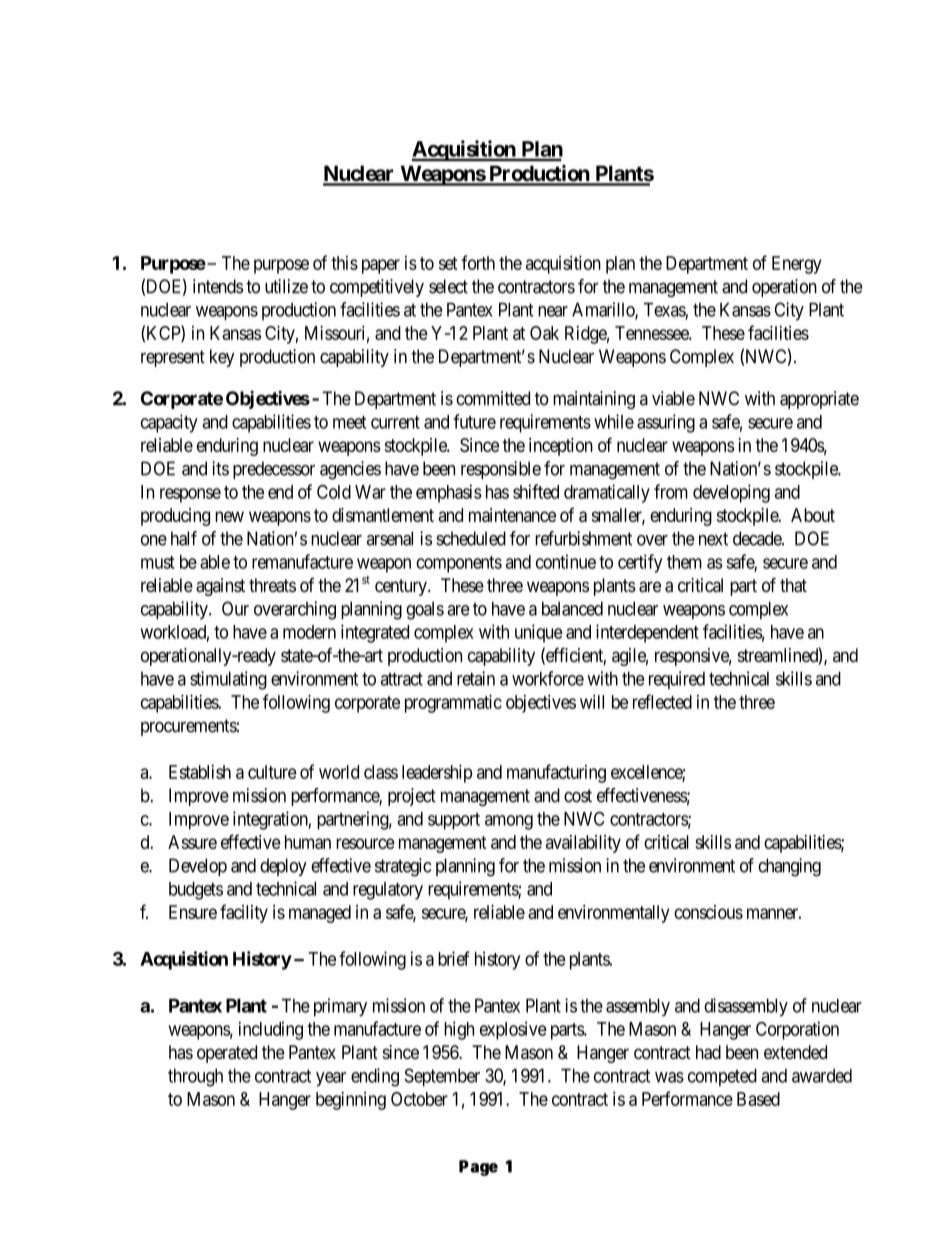  I want to click on intends, so click(218, 286).
